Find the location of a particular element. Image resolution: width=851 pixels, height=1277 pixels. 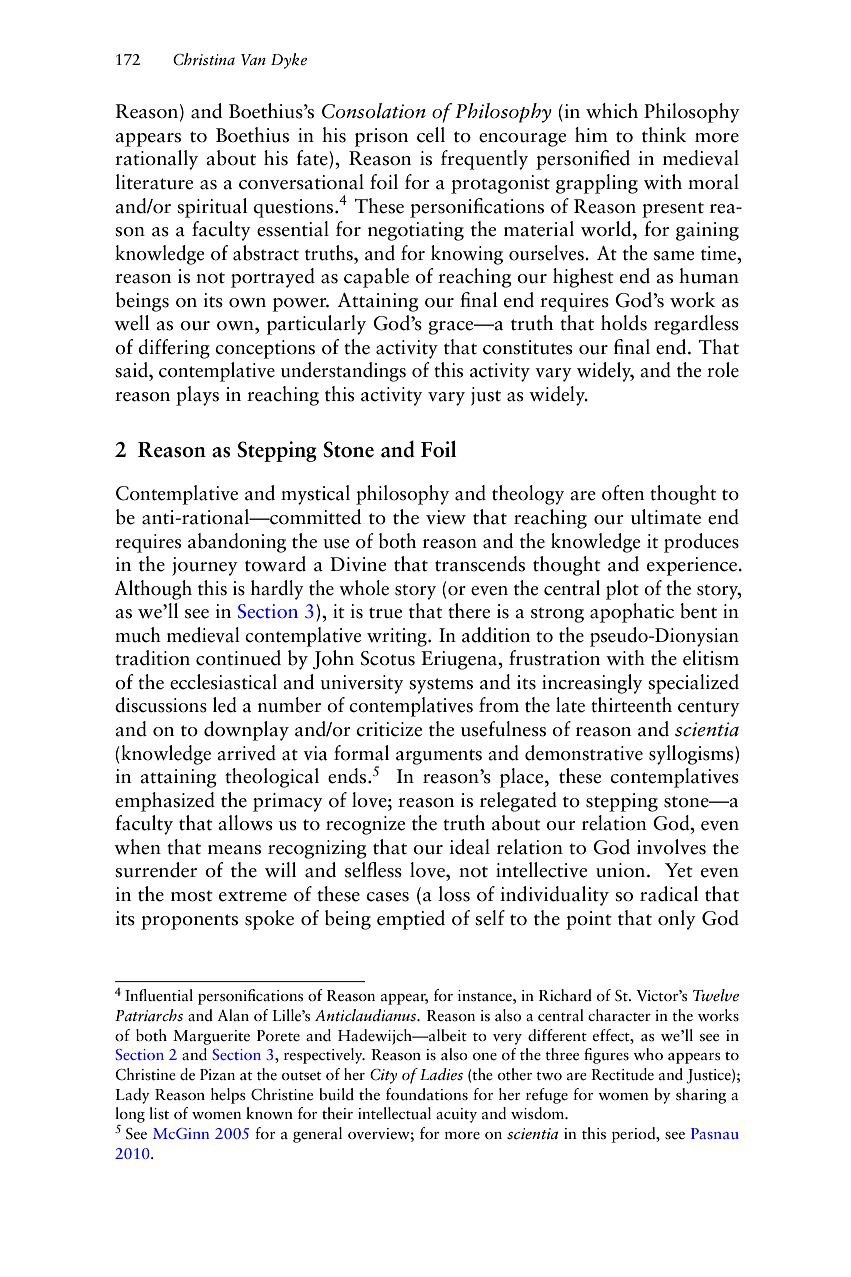

period is located at coordinates (635, 1135).
